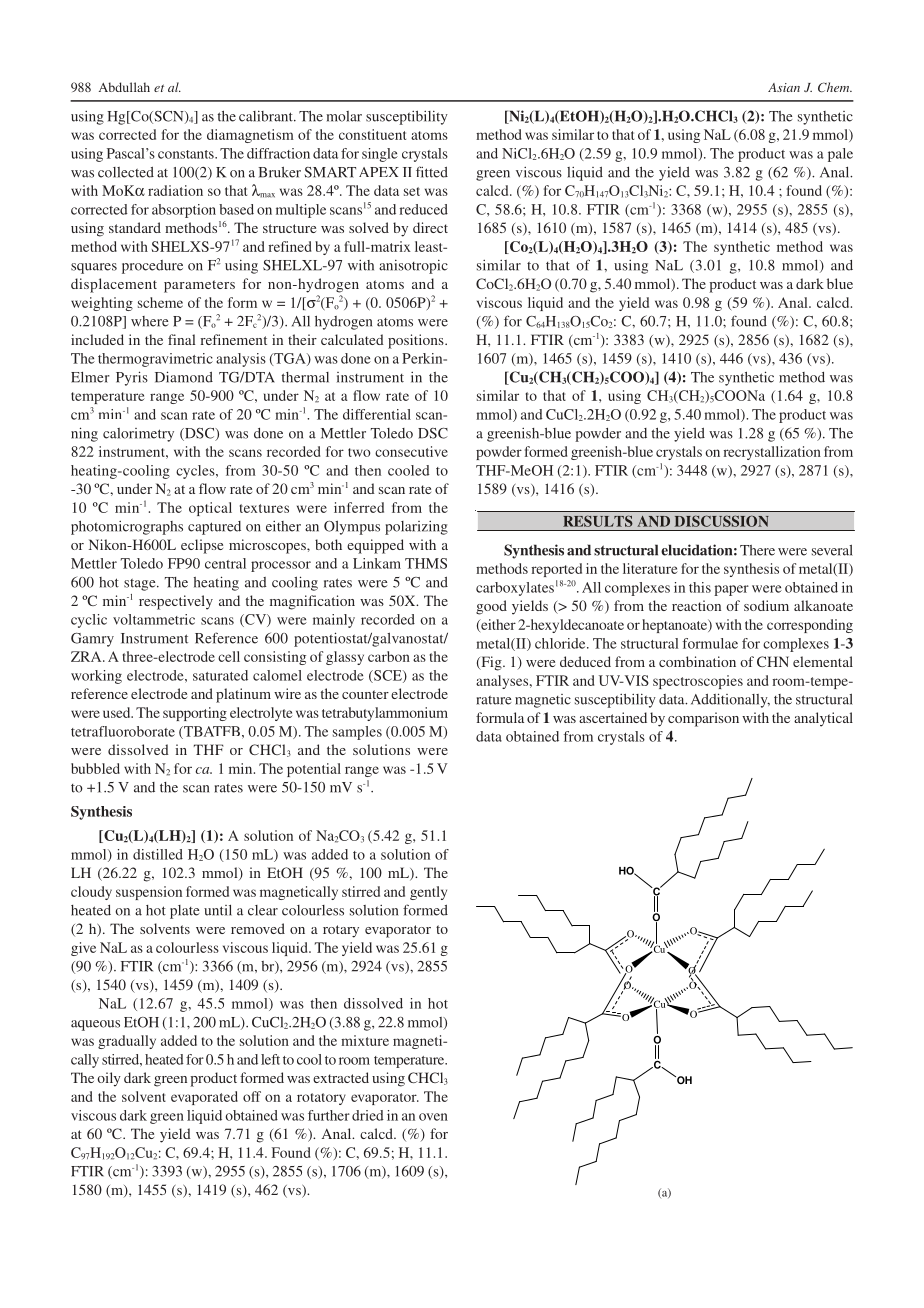  Describe the element at coordinates (368, 1115) in the document. I see `dried` at that location.
